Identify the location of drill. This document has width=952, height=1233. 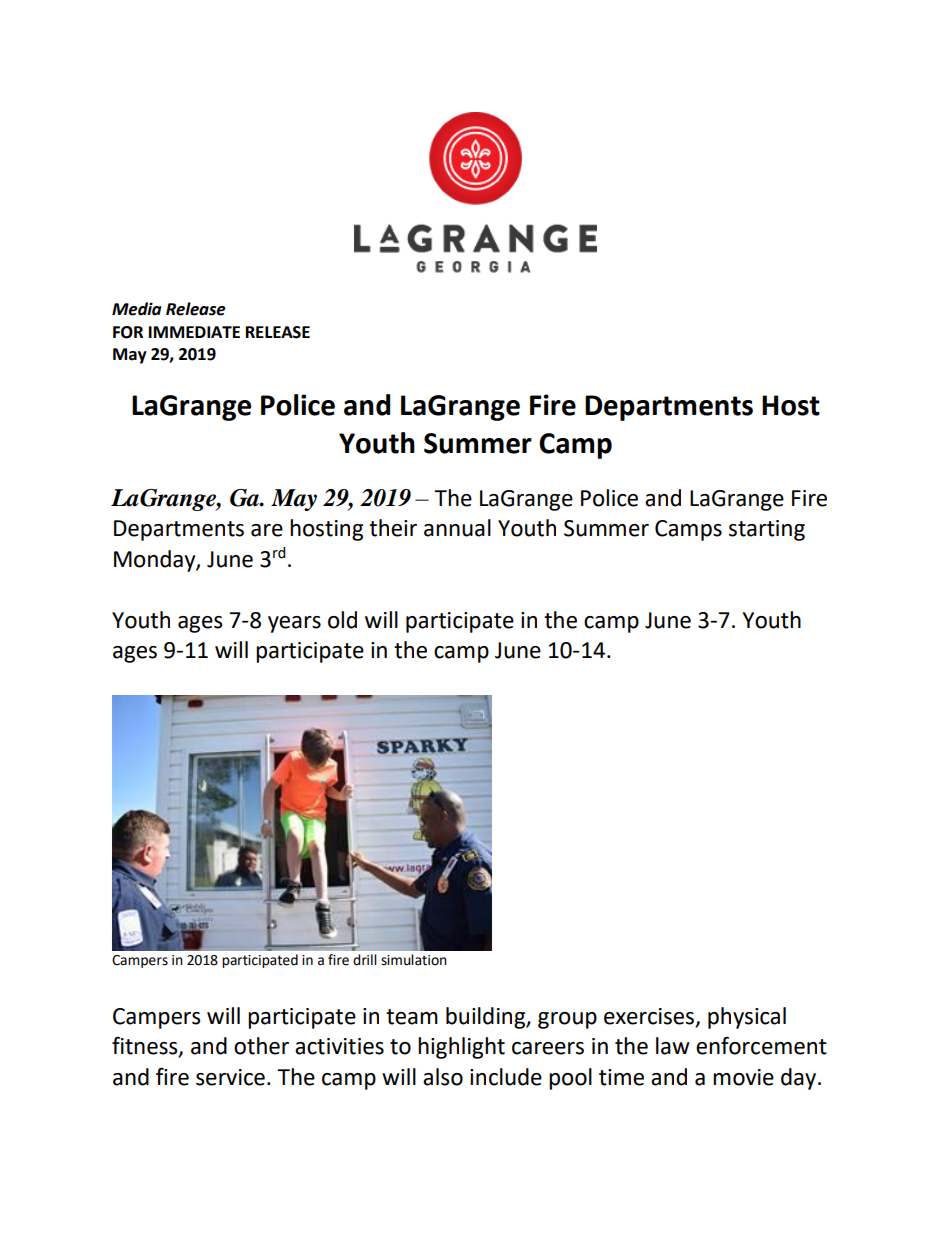
(365, 960).
